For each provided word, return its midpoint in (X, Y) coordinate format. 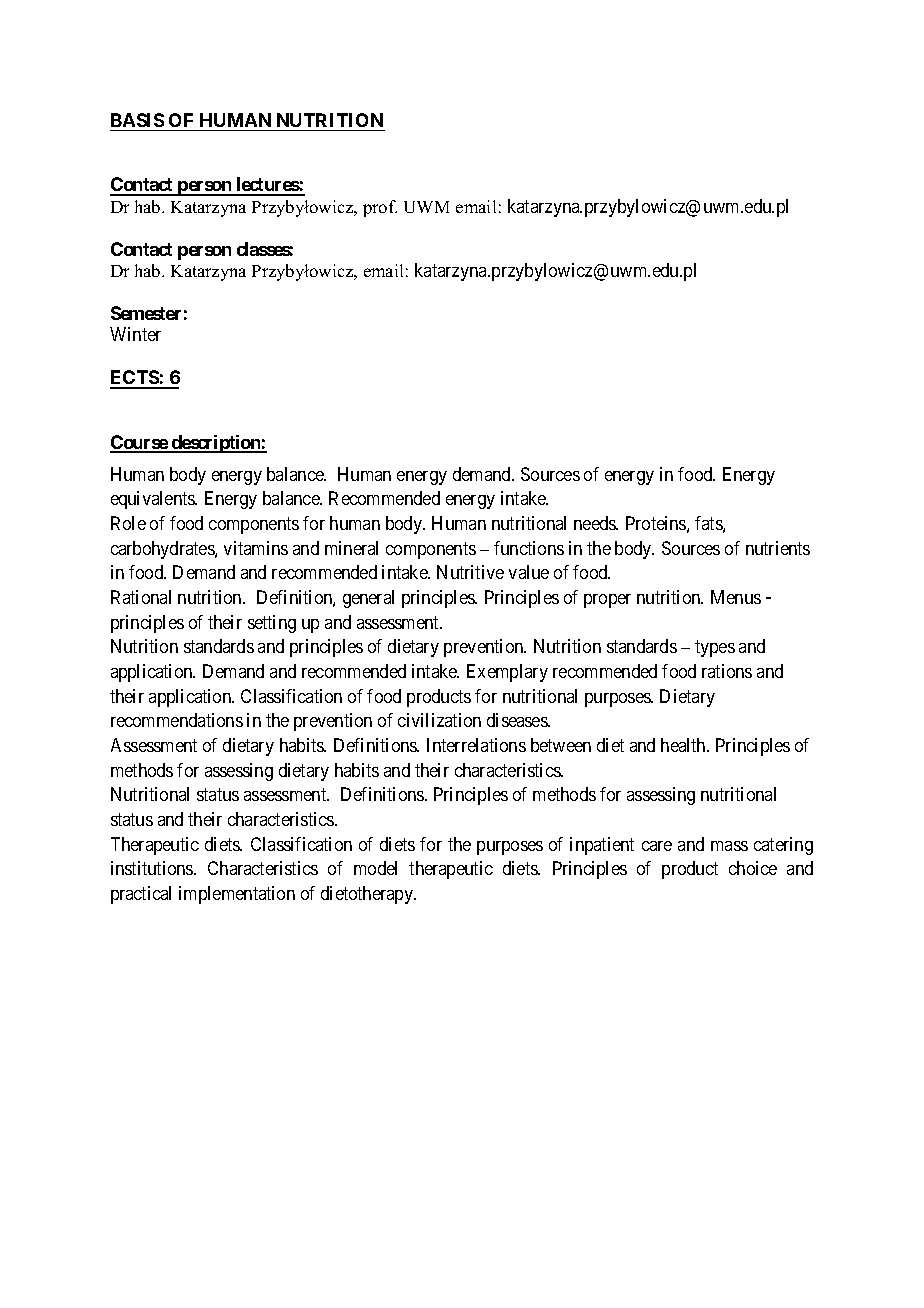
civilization (439, 720)
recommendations (177, 720)
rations (727, 671)
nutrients (778, 548)
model (375, 868)
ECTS (135, 379)
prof (380, 208)
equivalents (154, 500)
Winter (135, 334)
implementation (237, 895)
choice (753, 868)
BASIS (137, 120)
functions (529, 548)
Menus (736, 597)
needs (596, 523)
